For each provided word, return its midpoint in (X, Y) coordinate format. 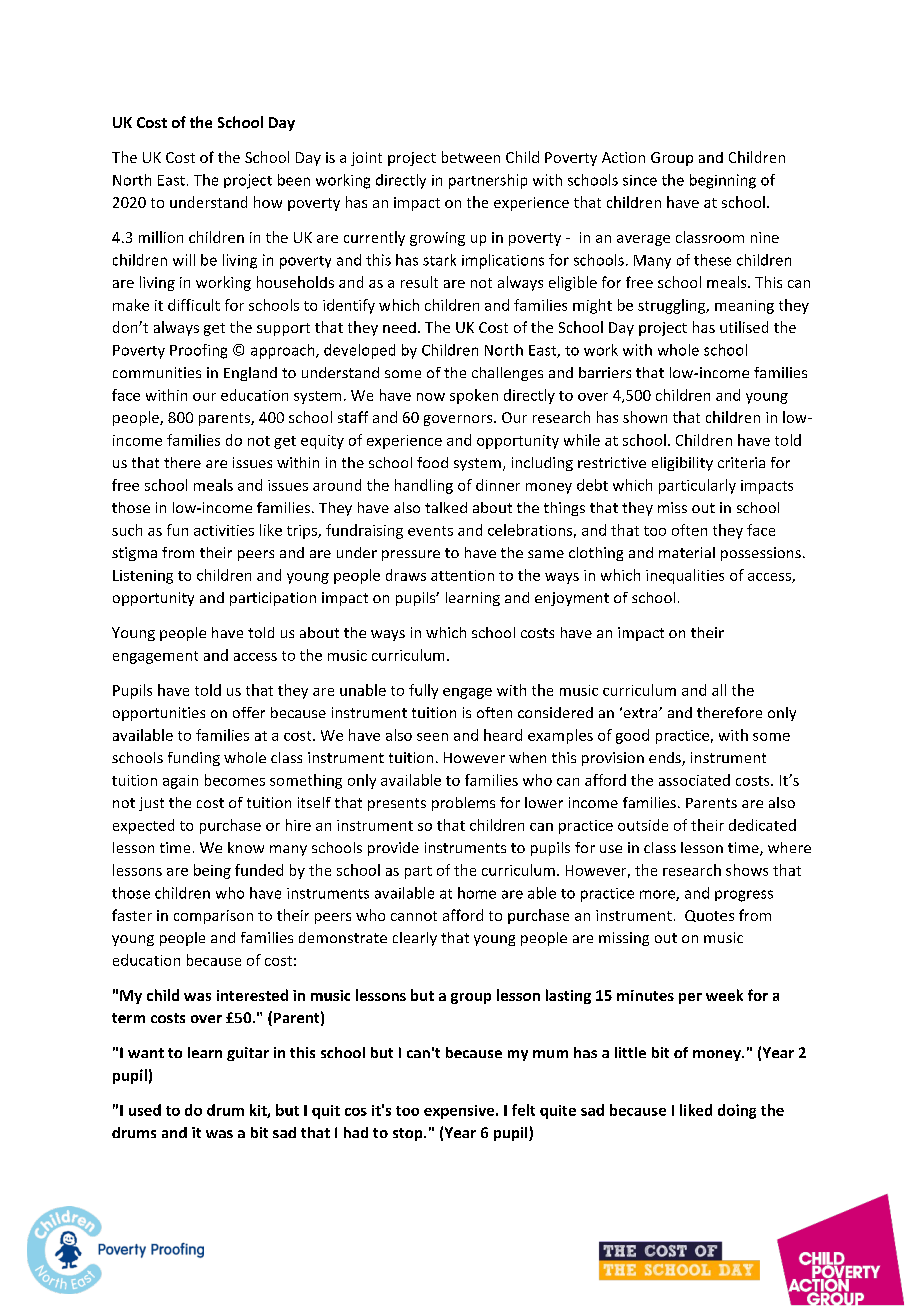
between (471, 157)
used (145, 1110)
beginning (723, 181)
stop (409, 1134)
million (161, 237)
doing (737, 1111)
